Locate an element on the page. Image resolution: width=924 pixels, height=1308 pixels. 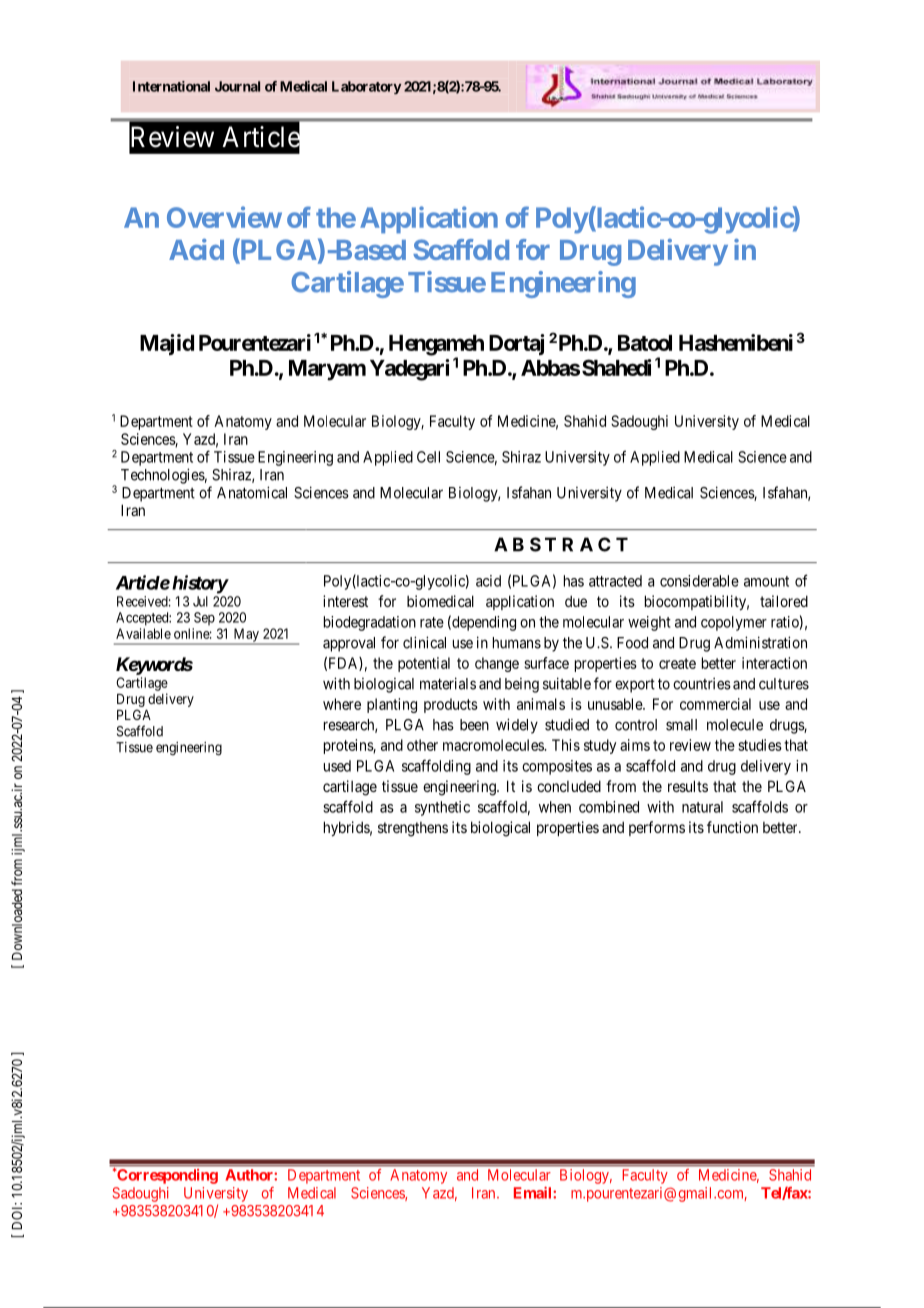
strengthens is located at coordinates (413, 829).
